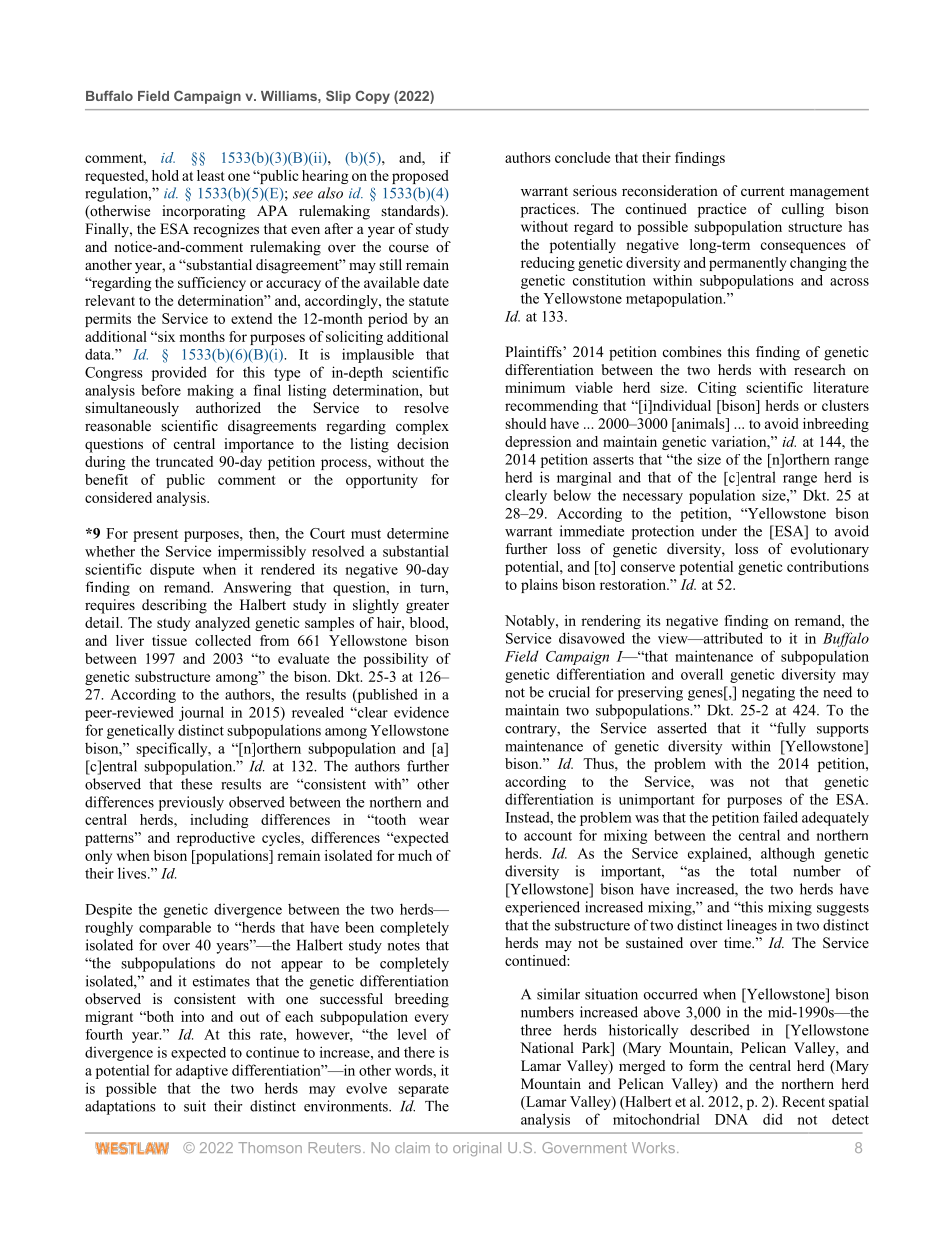  What do you see at coordinates (763, 191) in the image?
I see `current` at bounding box center [763, 191].
